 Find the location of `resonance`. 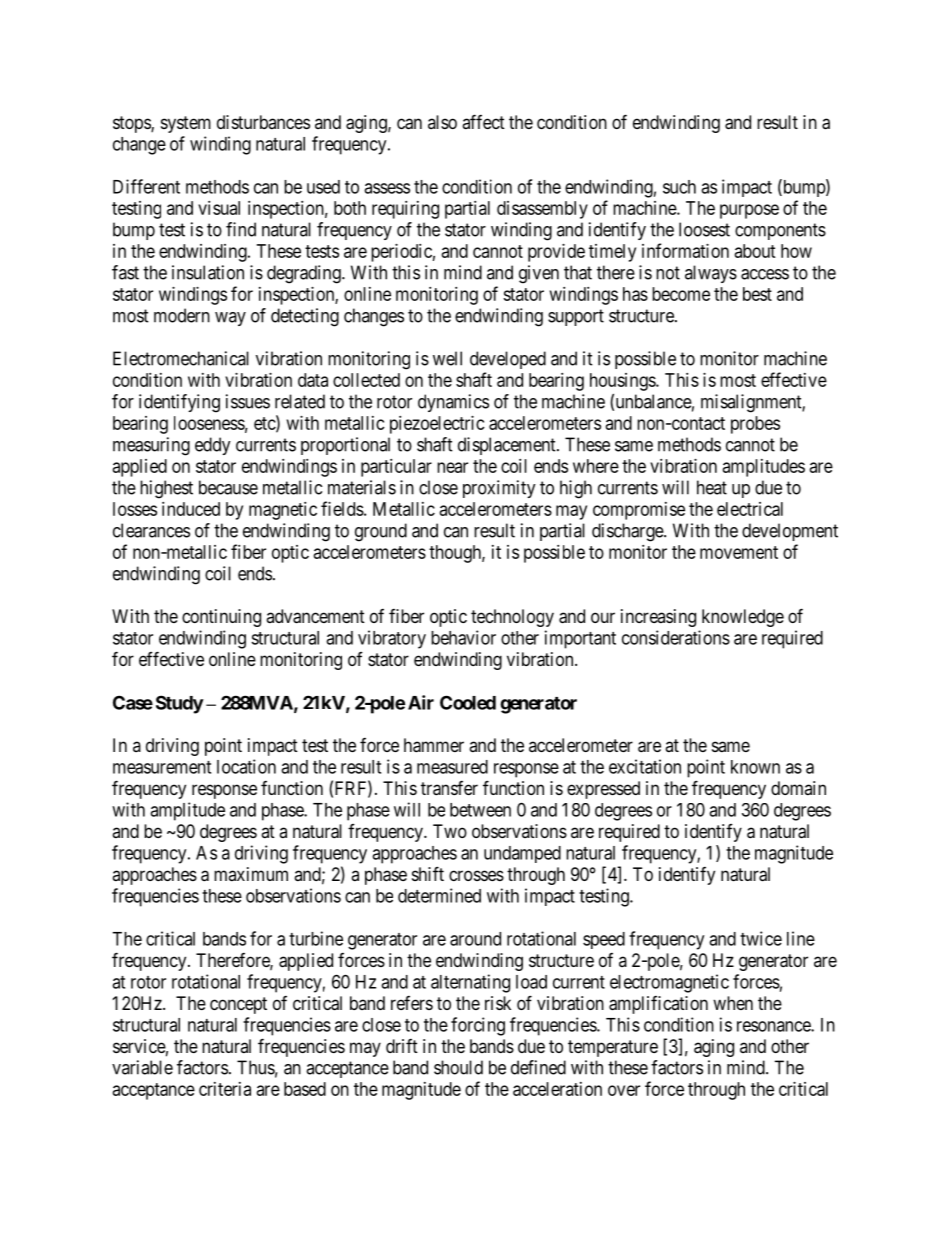

resonance is located at coordinates (774, 1026).
